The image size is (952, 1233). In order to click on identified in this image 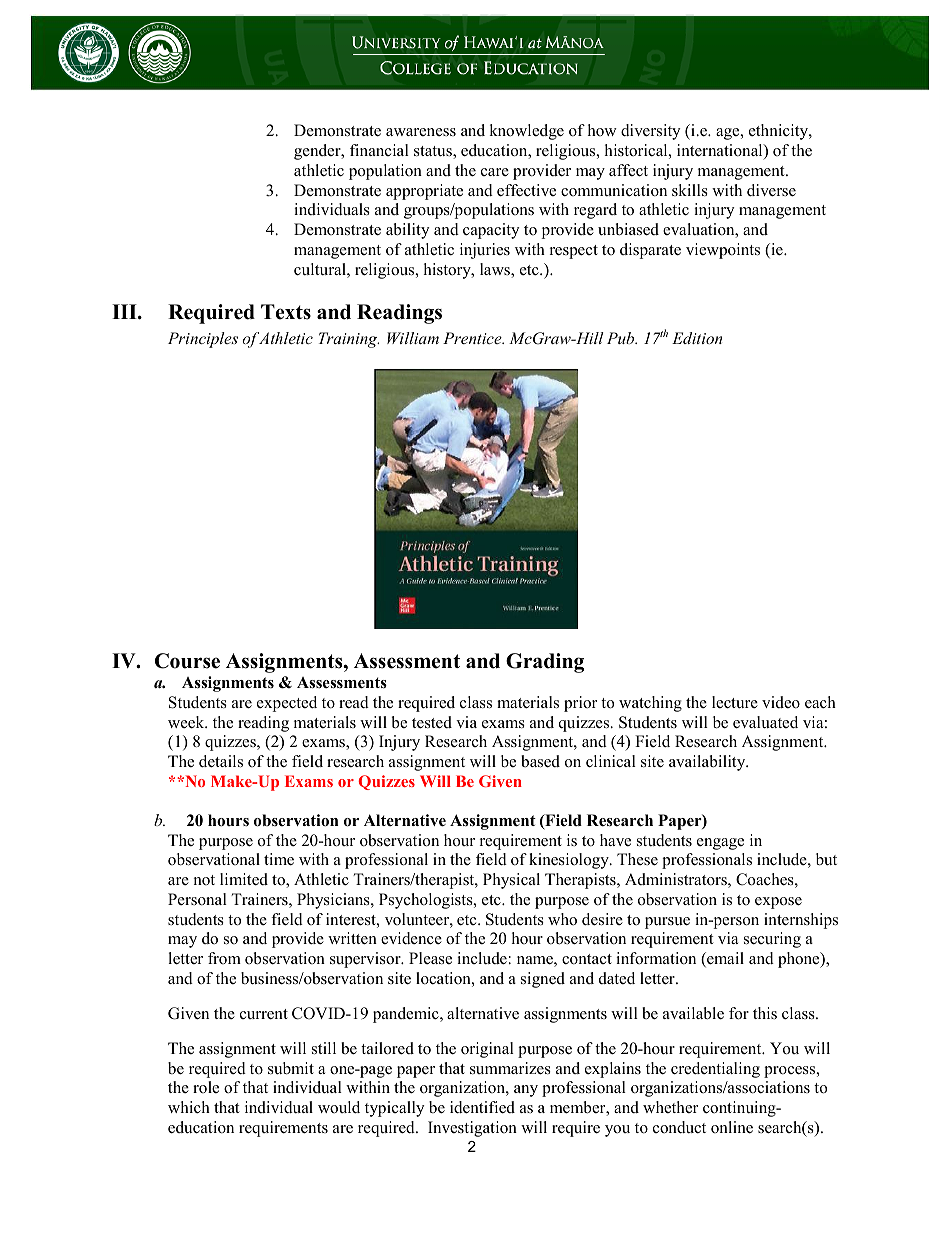, I will do `click(482, 1107)`.
